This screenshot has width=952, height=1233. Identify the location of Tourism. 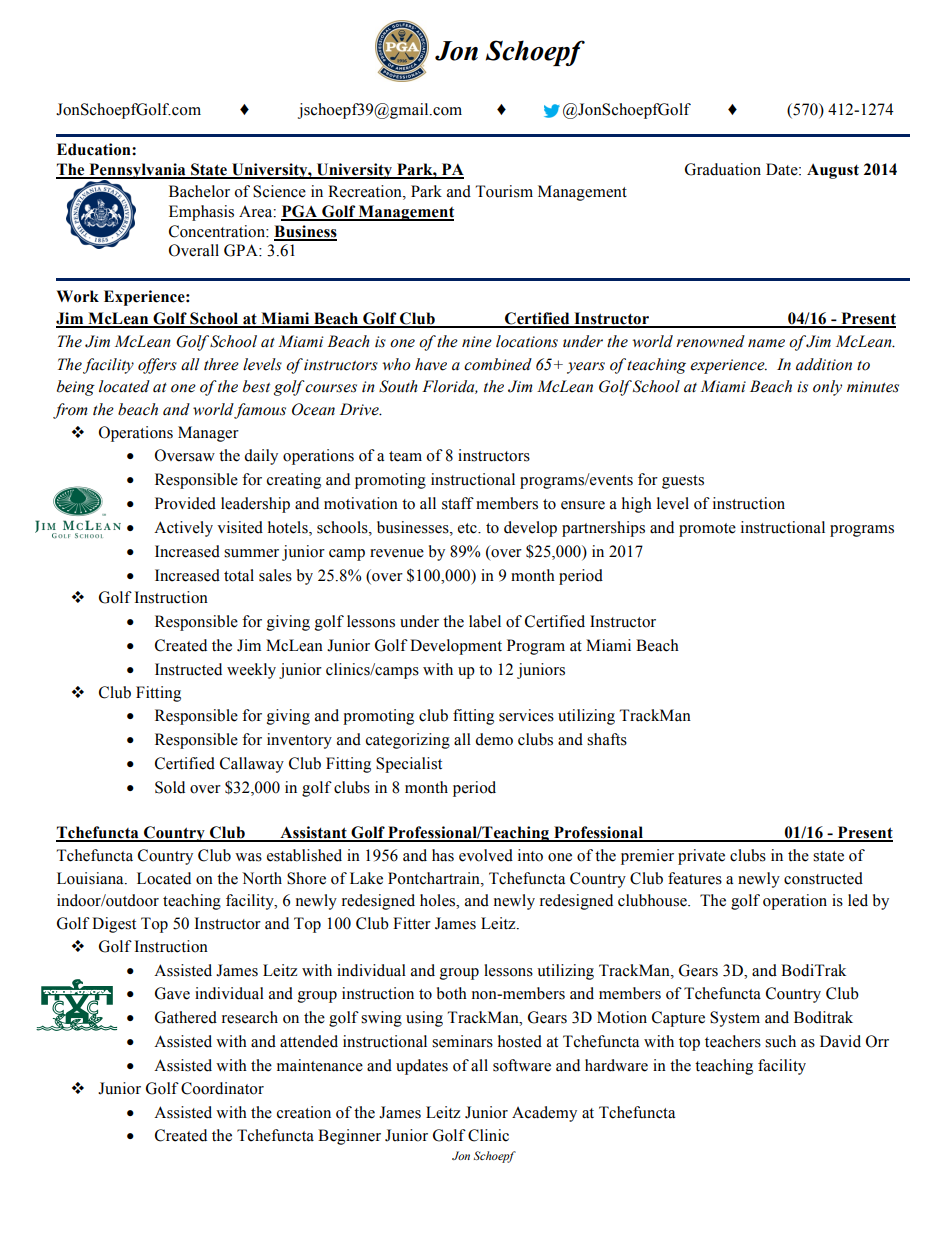
(504, 191).
